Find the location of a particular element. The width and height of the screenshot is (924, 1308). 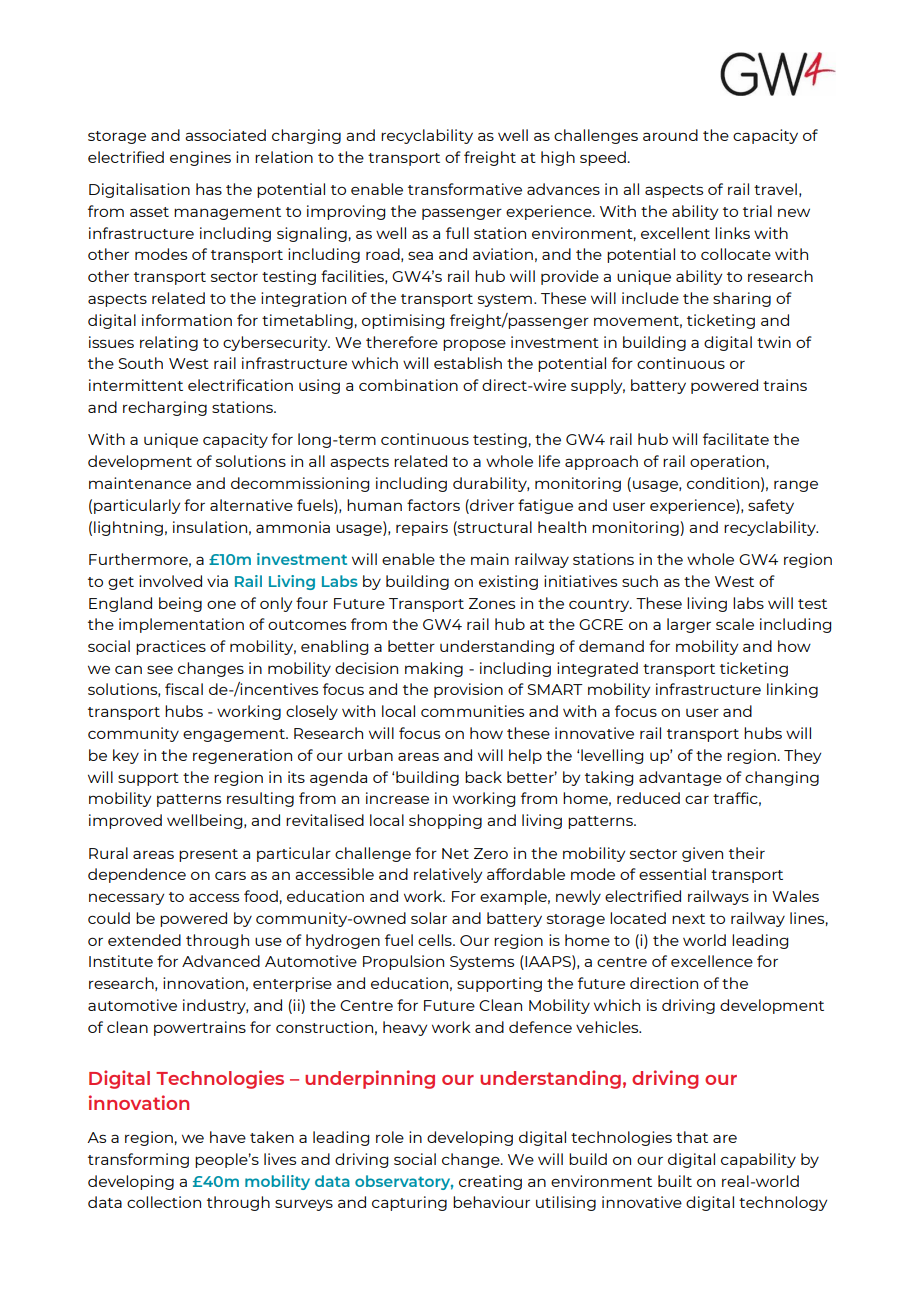

Net is located at coordinates (455, 853).
